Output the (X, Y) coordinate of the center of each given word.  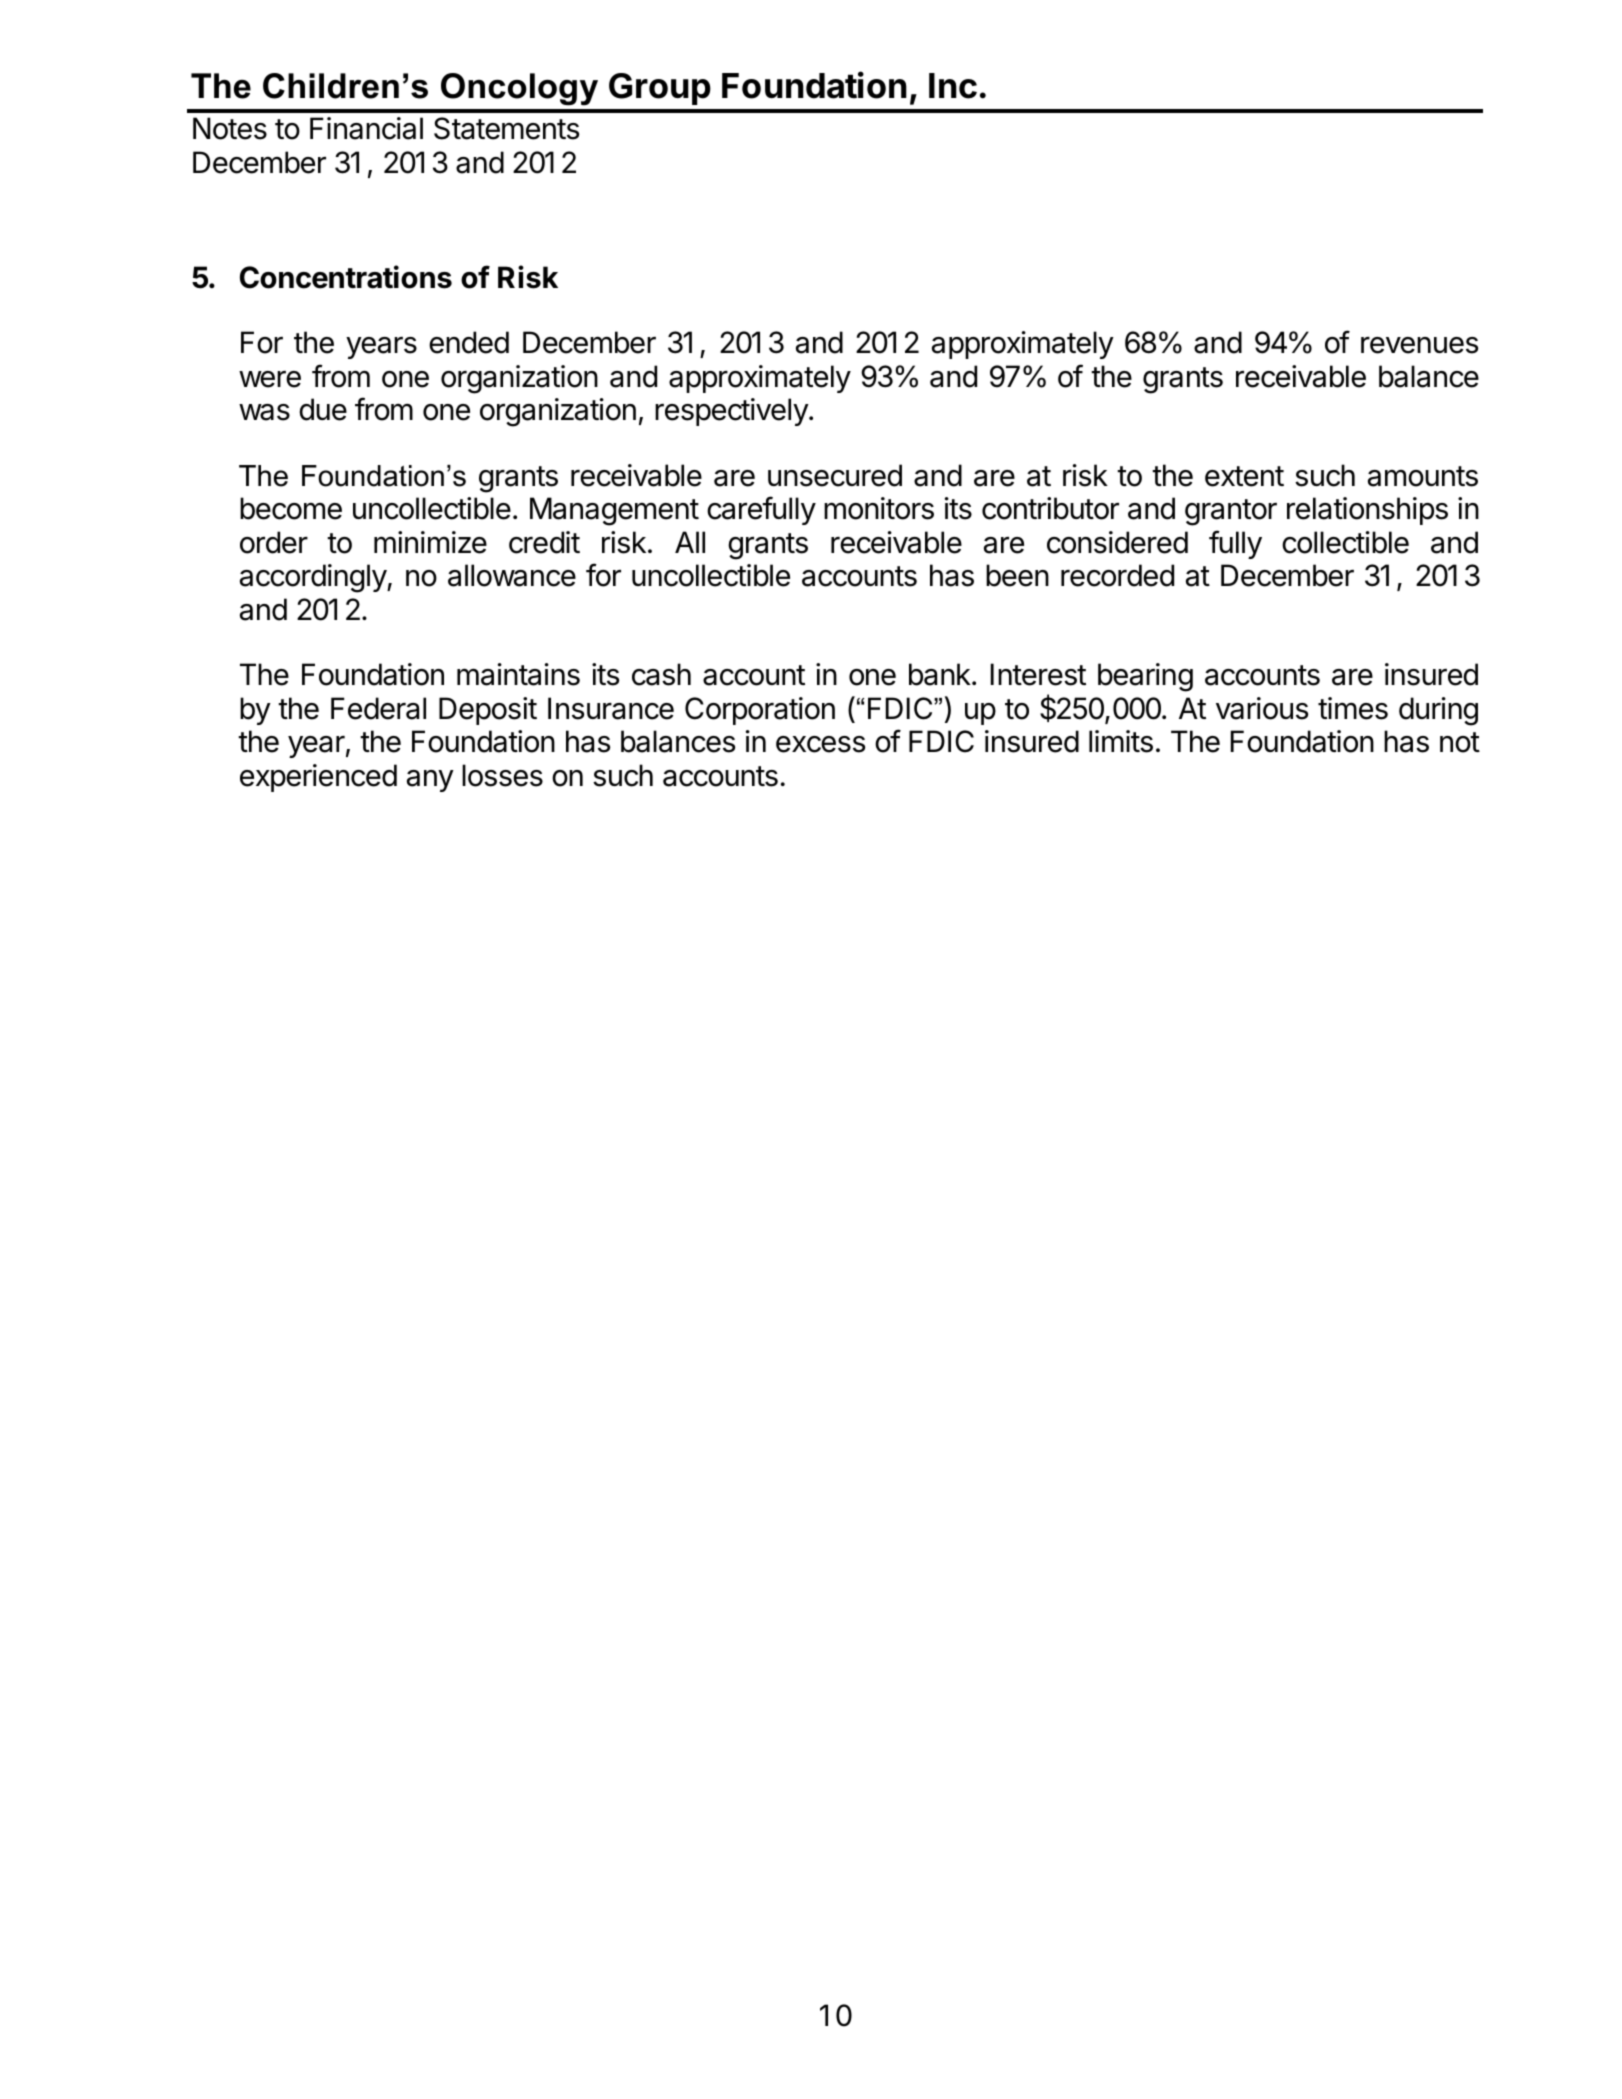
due (323, 409)
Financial (366, 128)
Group (660, 89)
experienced (318, 778)
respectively (732, 412)
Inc (953, 86)
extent (1244, 476)
